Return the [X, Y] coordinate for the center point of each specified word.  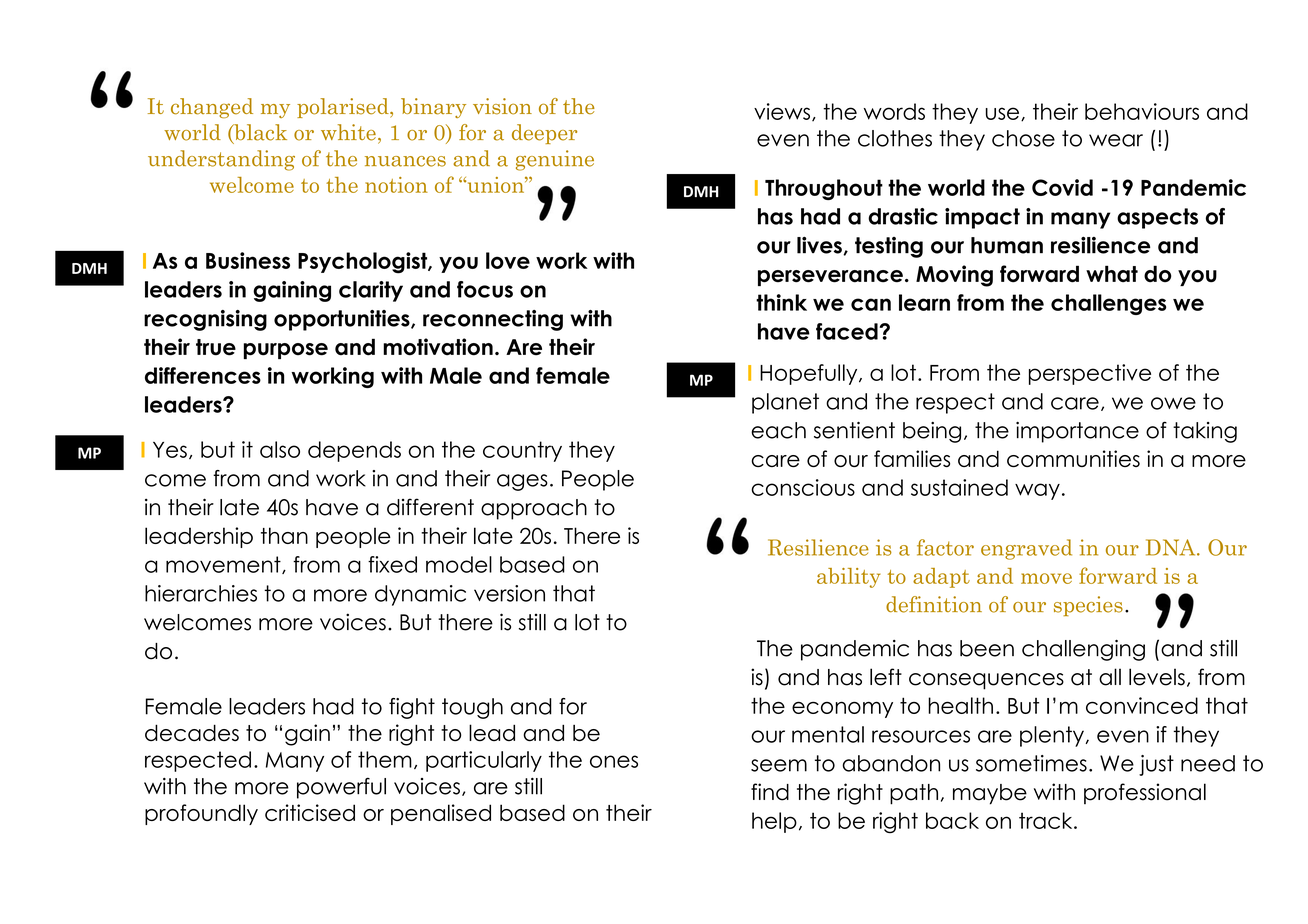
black [259, 133]
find [770, 792]
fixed [392, 564]
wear [1116, 140]
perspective [1090, 374]
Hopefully [810, 374]
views [782, 111]
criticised [310, 812]
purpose [285, 351]
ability [849, 578]
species [1088, 606]
